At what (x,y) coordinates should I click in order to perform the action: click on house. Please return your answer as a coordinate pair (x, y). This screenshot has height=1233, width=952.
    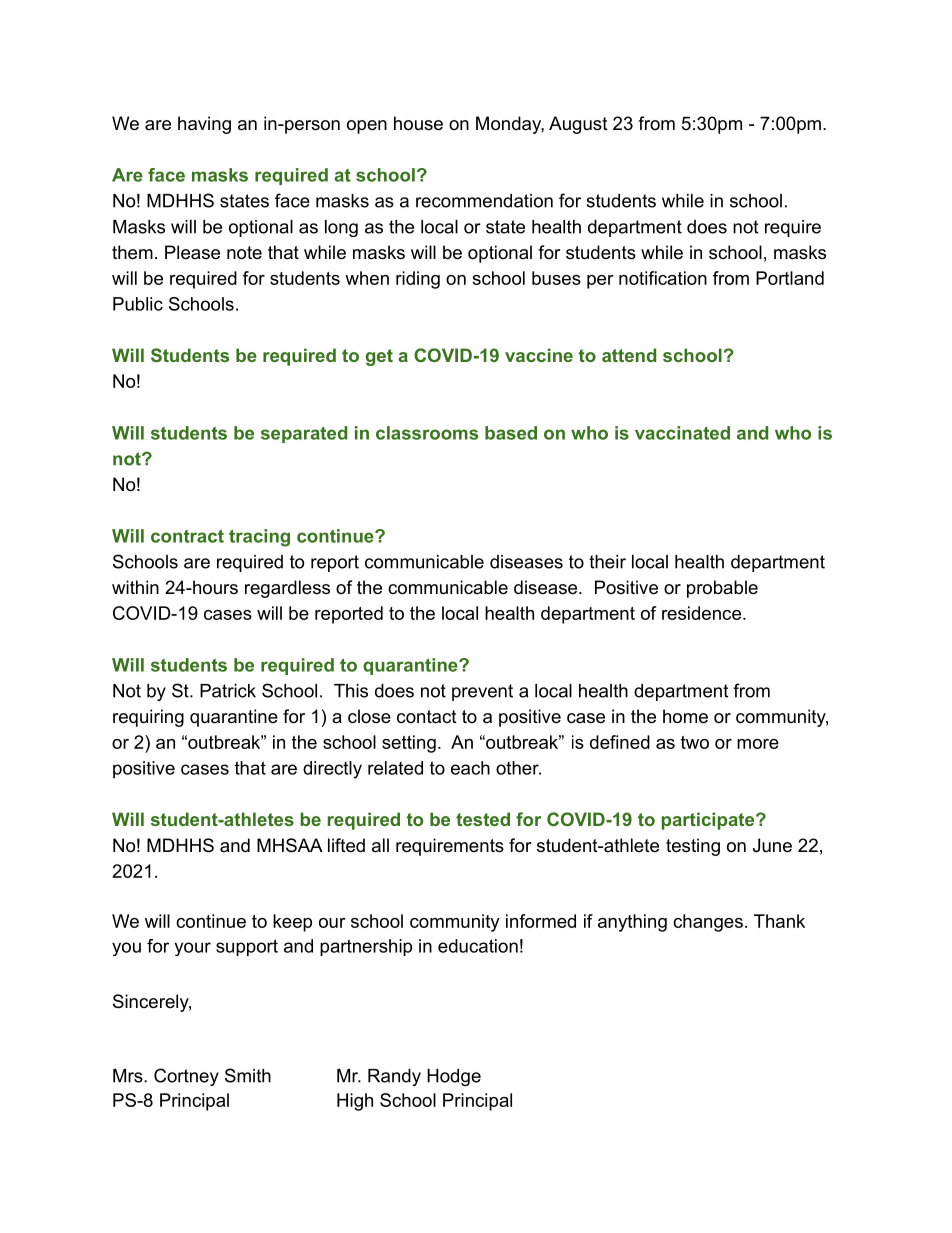
    Looking at the image, I should click on (418, 123).
